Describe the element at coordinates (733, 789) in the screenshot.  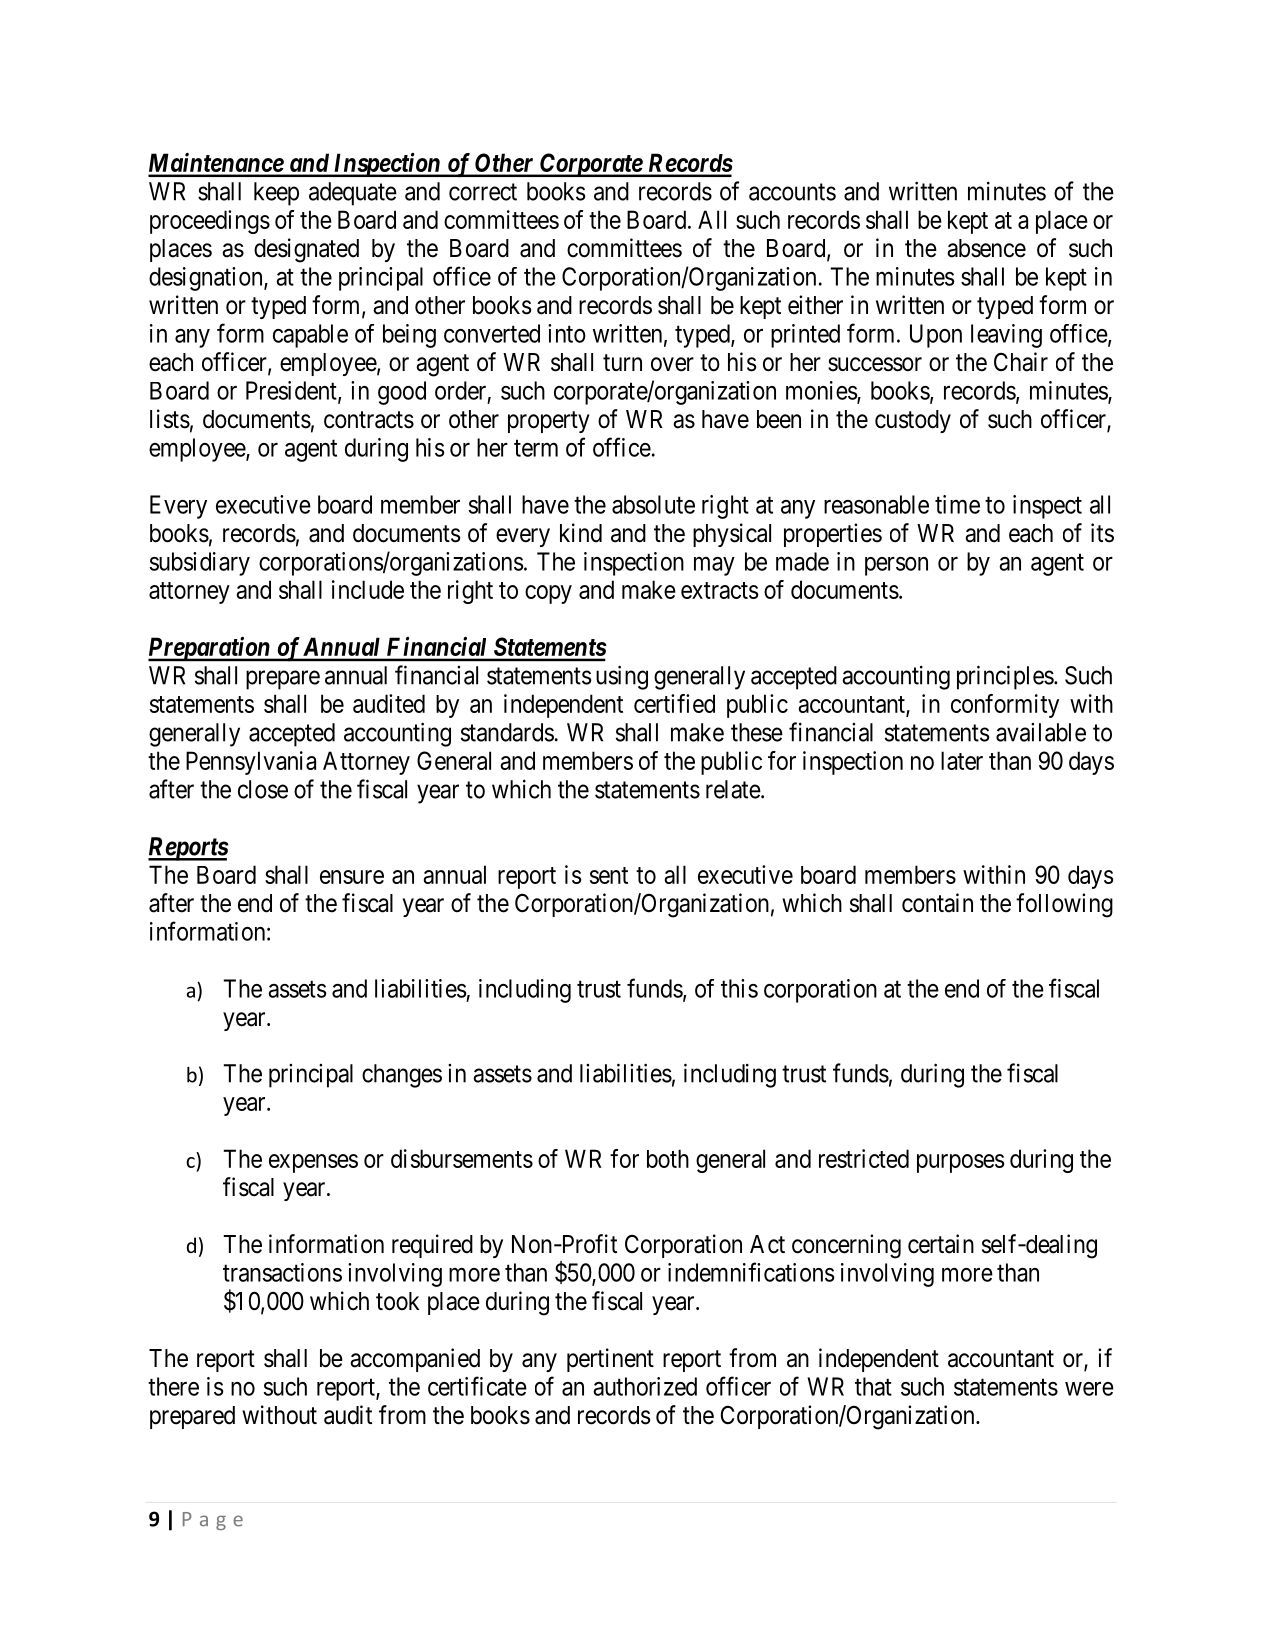
I see `relate` at that location.
